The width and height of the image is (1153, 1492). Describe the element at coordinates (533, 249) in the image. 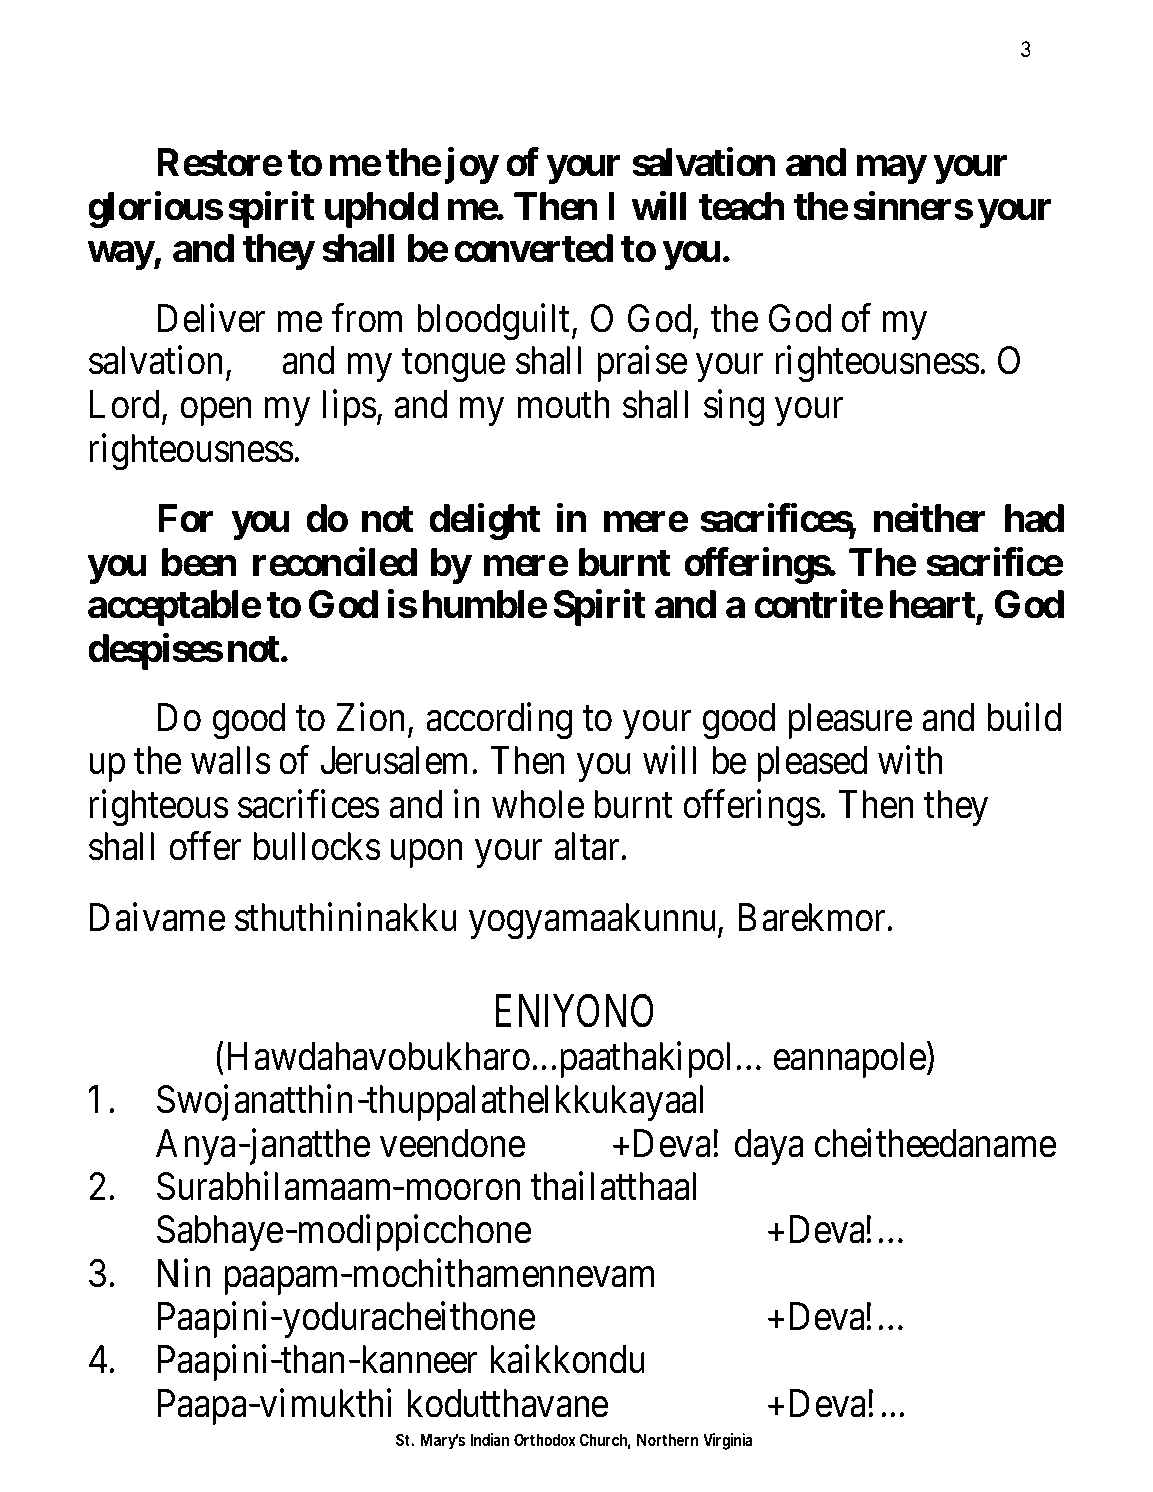

I see `converted` at that location.
